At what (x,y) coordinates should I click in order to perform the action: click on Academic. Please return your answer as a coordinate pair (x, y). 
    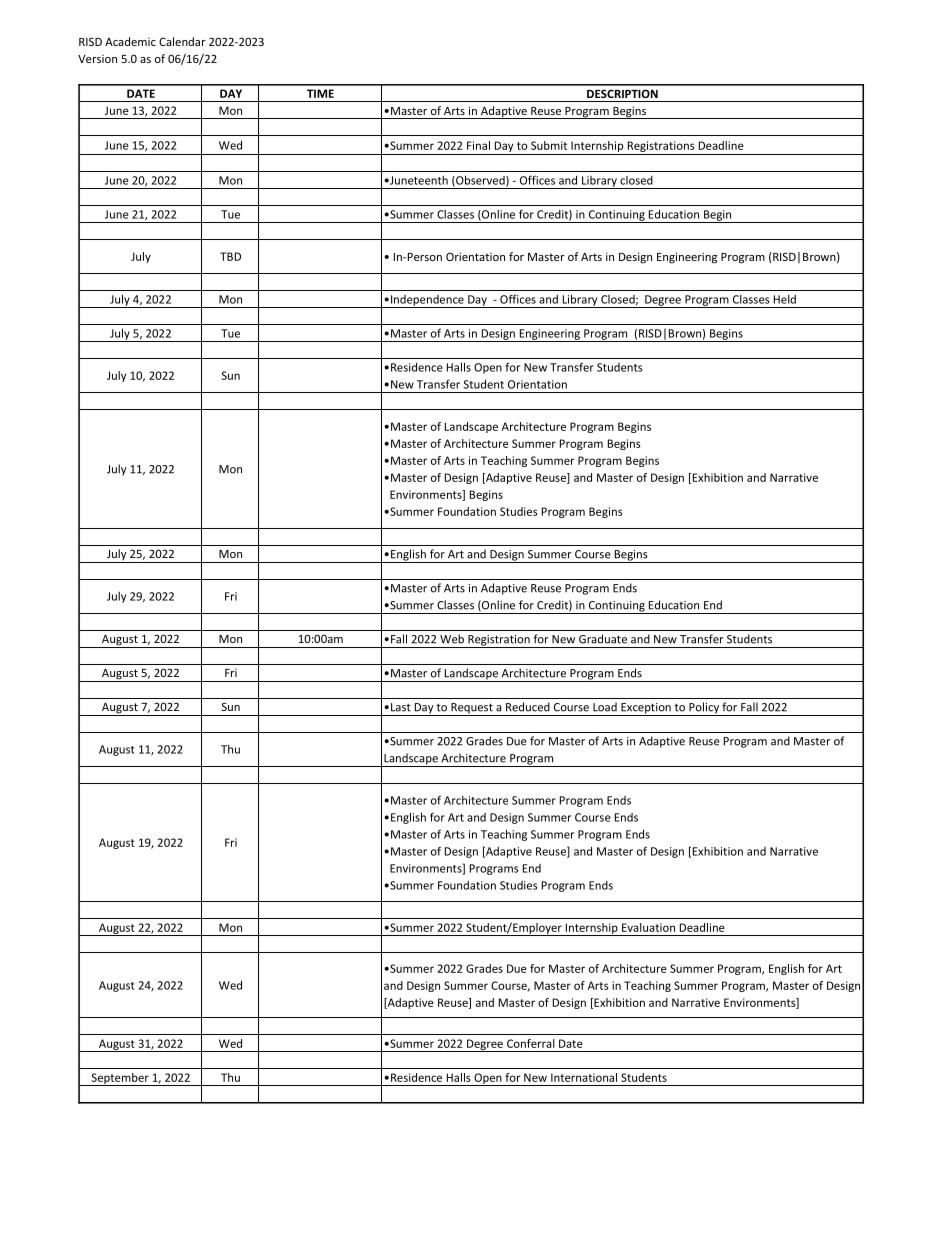
    Looking at the image, I should click on (130, 41).
